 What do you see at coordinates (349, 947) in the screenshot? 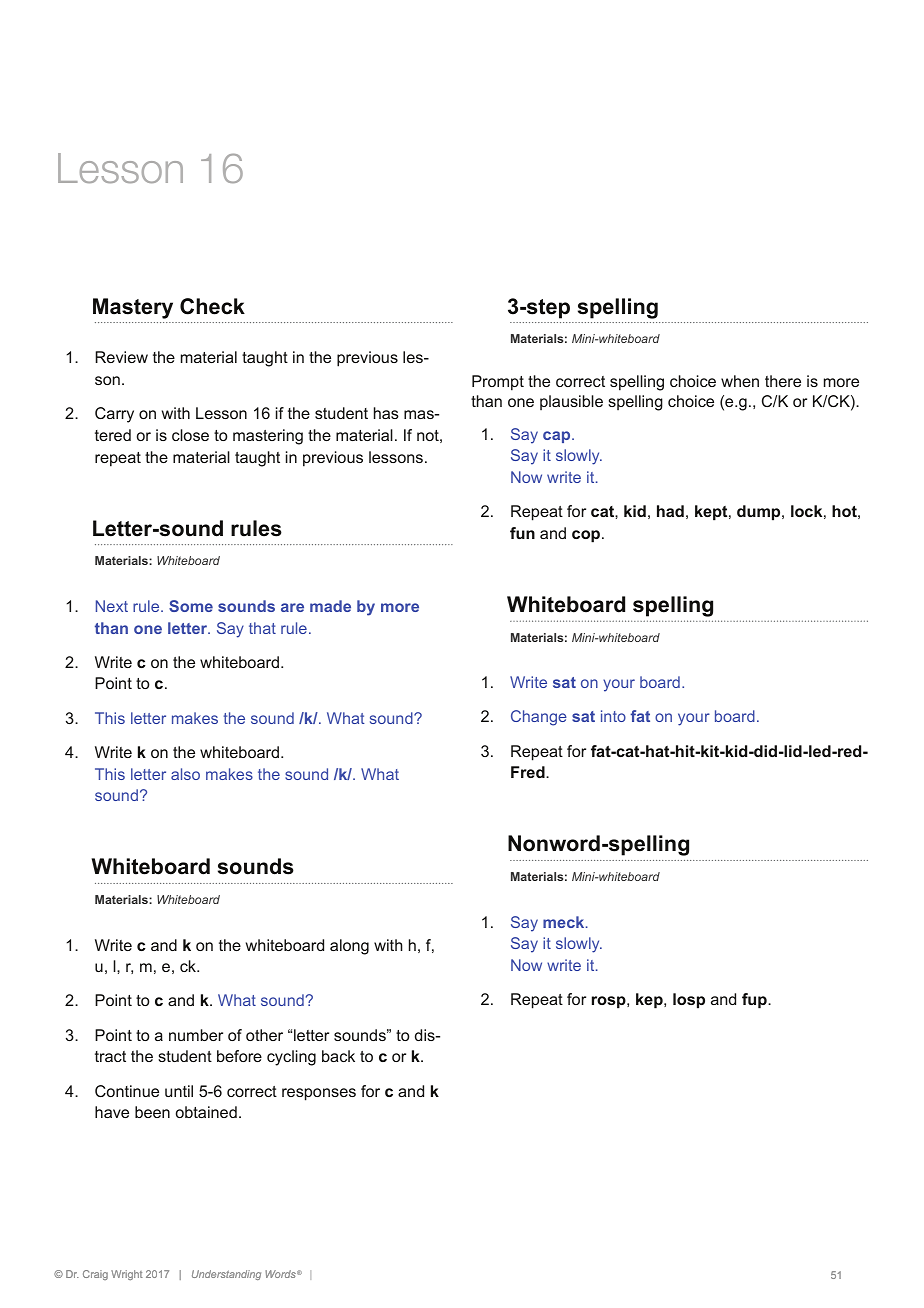
I see `along` at bounding box center [349, 947].
